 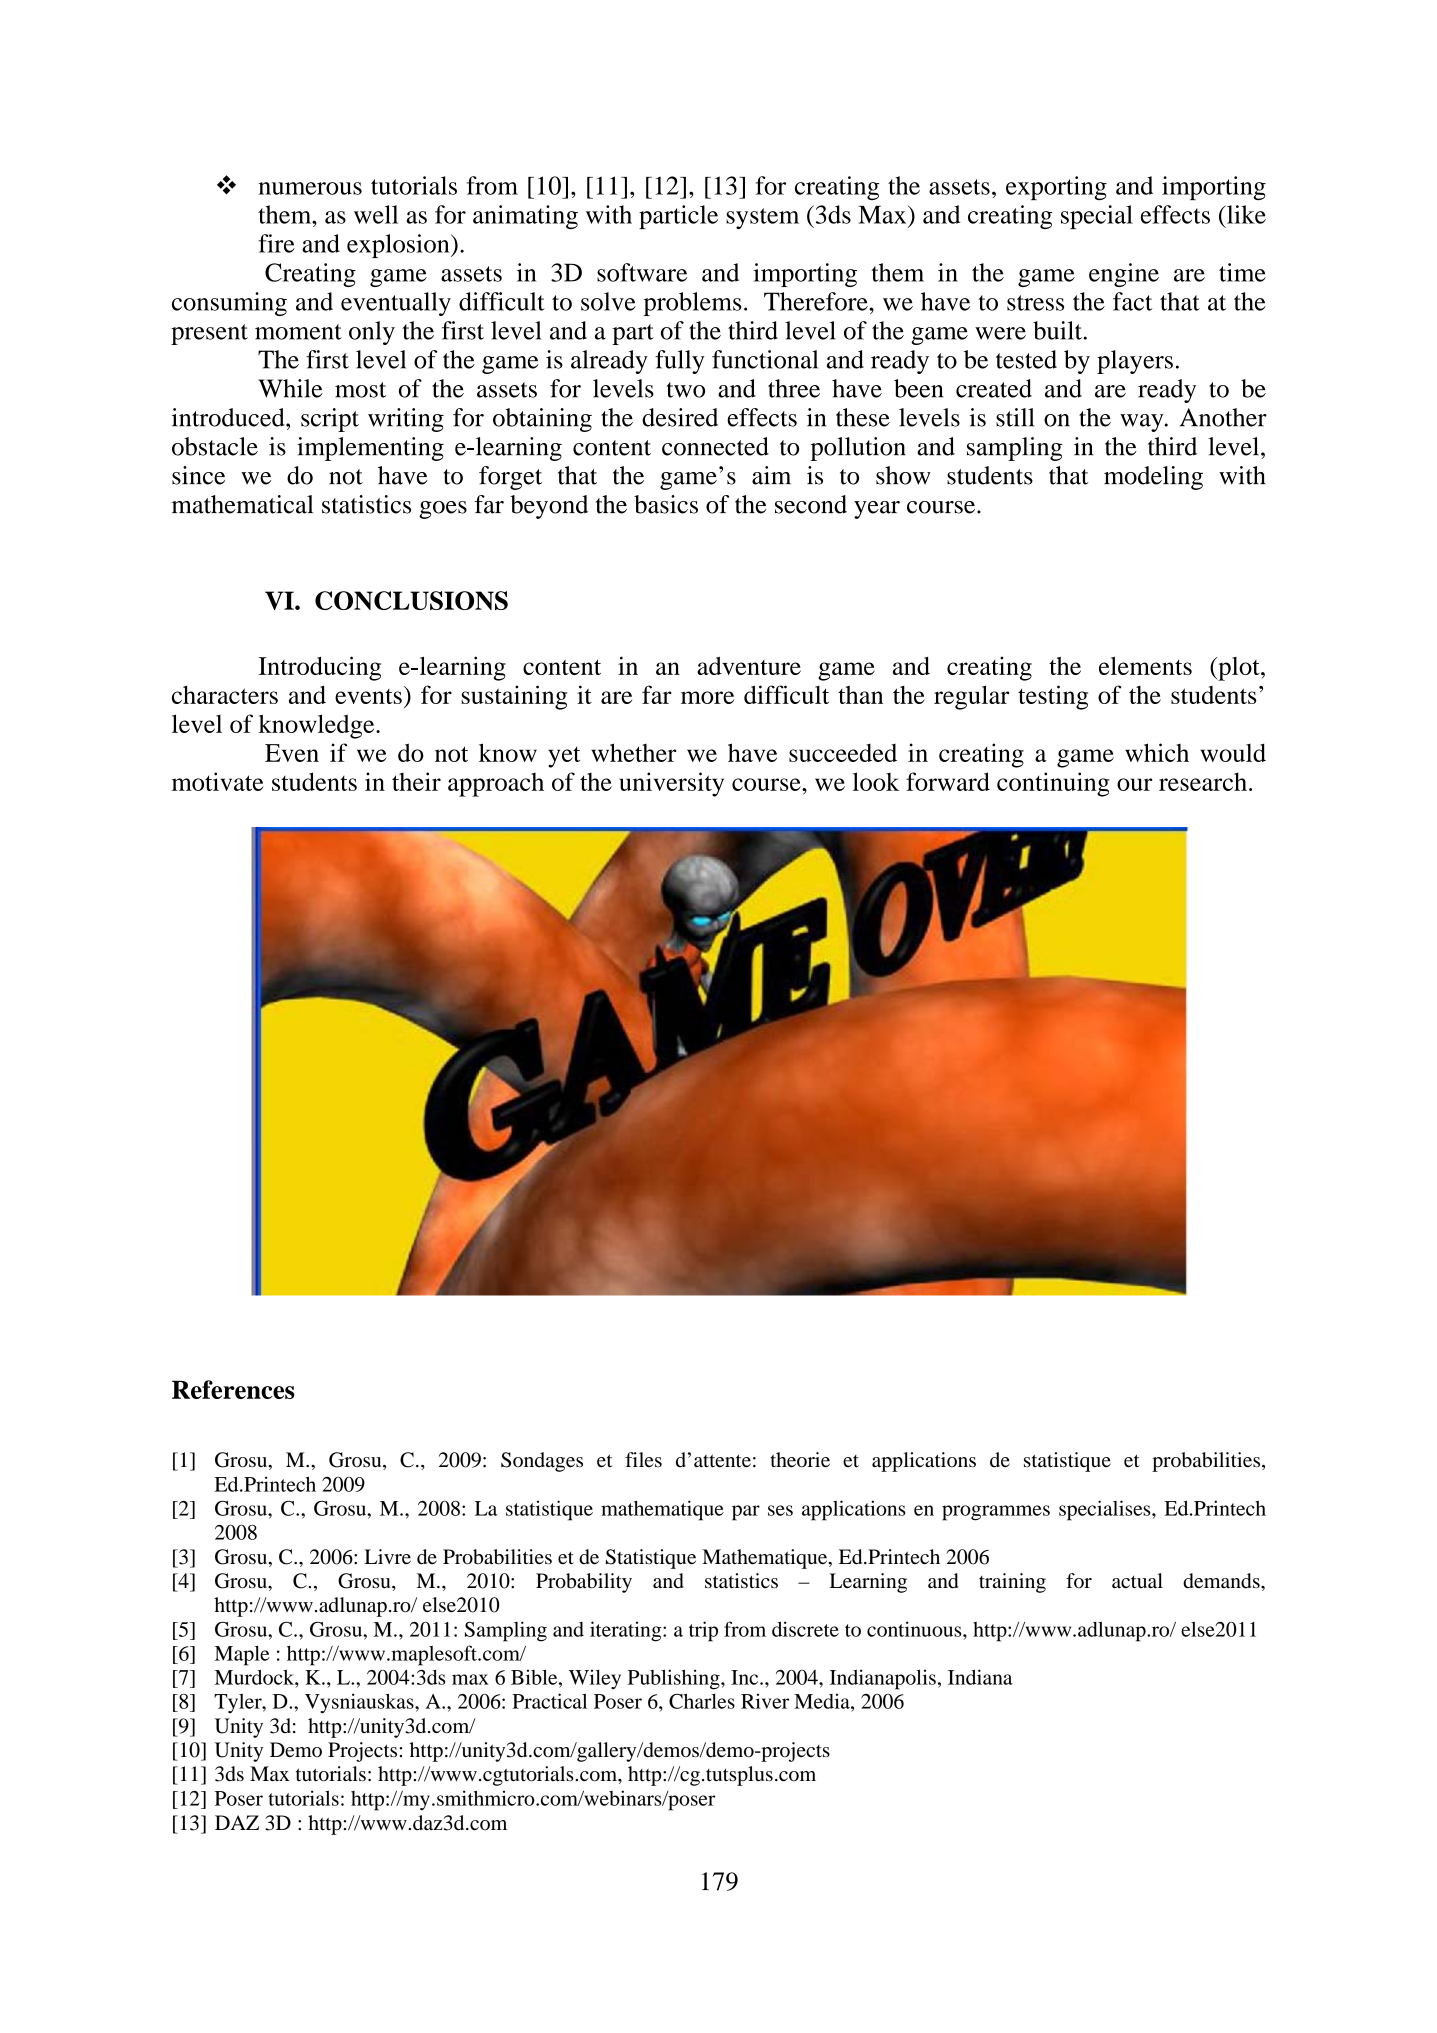 What do you see at coordinates (1053, 784) in the image?
I see `continuing` at bounding box center [1053, 784].
